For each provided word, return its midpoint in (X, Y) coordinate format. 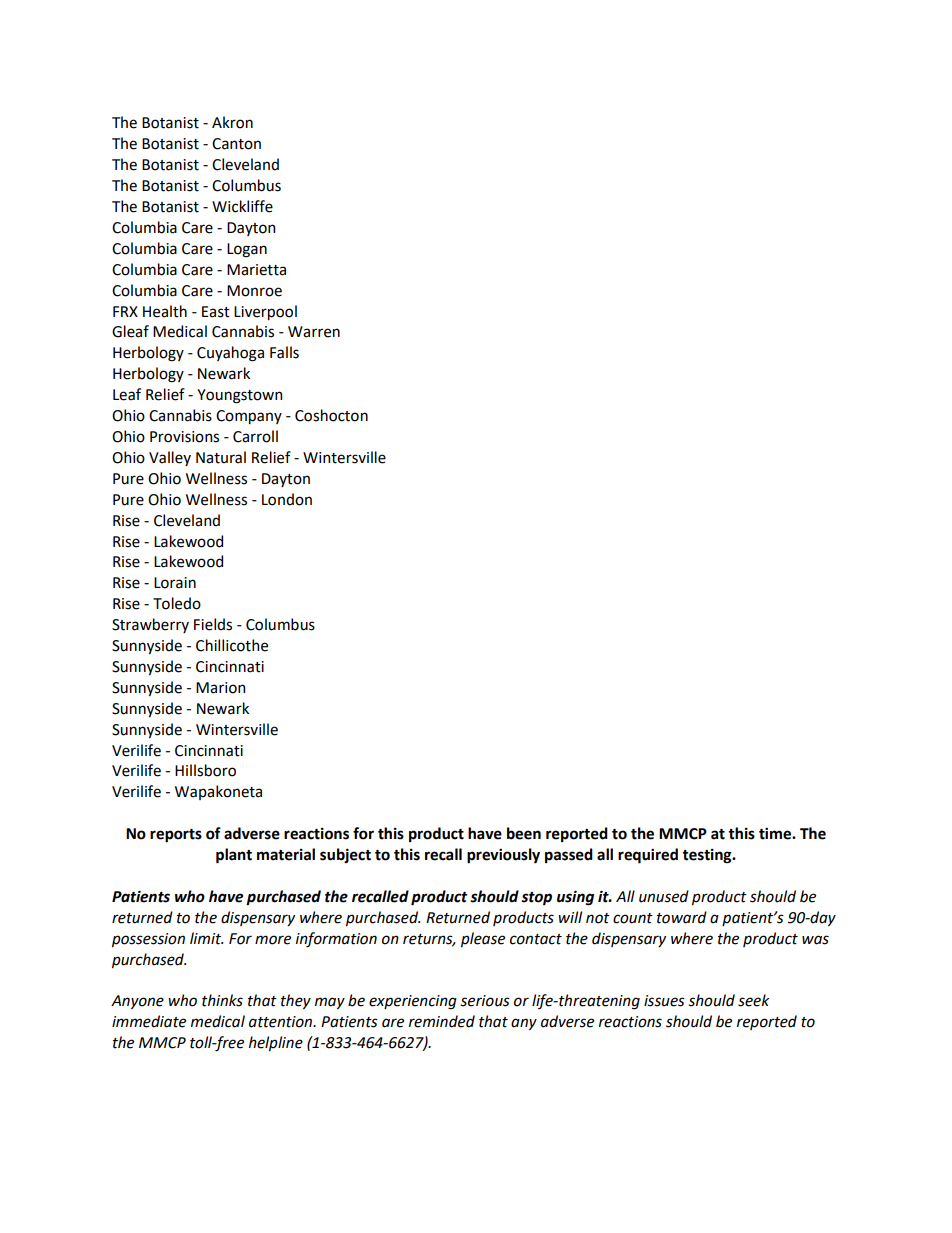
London (287, 499)
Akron (232, 122)
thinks (222, 1000)
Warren (314, 332)
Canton (236, 144)
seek (753, 1000)
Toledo (177, 603)
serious (485, 1001)
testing (708, 856)
